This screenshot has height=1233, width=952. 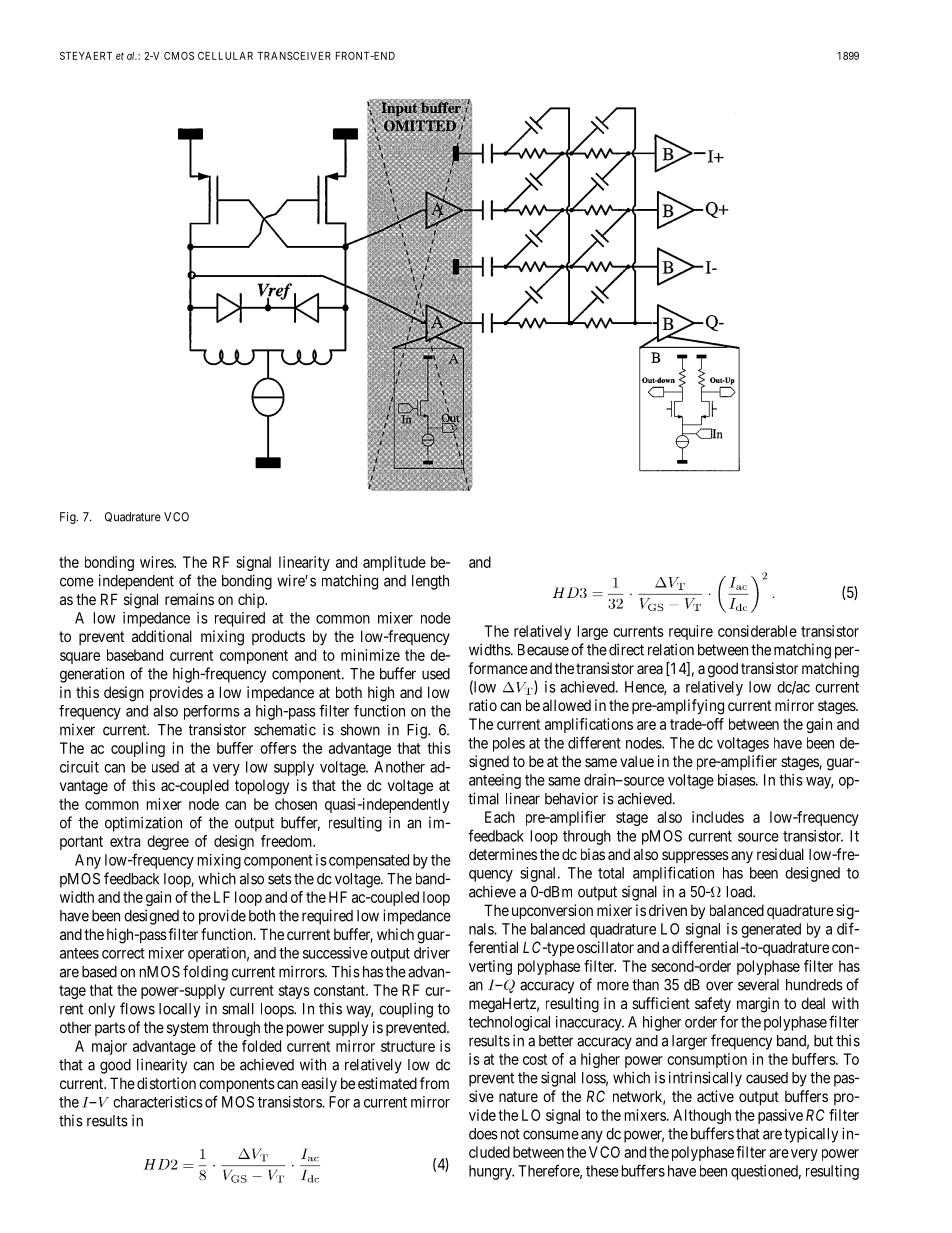 I want to click on includes, so click(x=718, y=817).
